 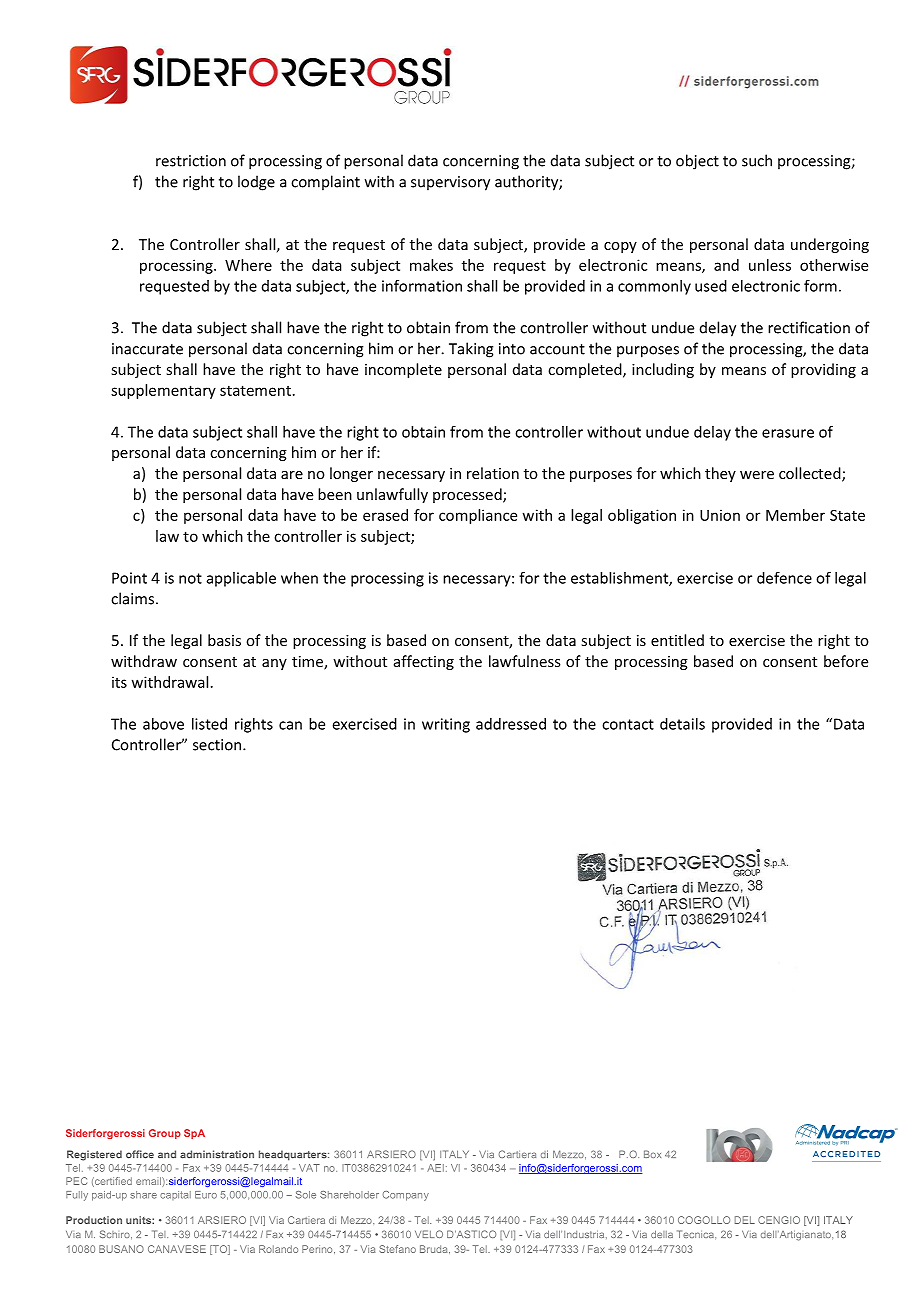 I want to click on VELO, so click(x=429, y=1234).
